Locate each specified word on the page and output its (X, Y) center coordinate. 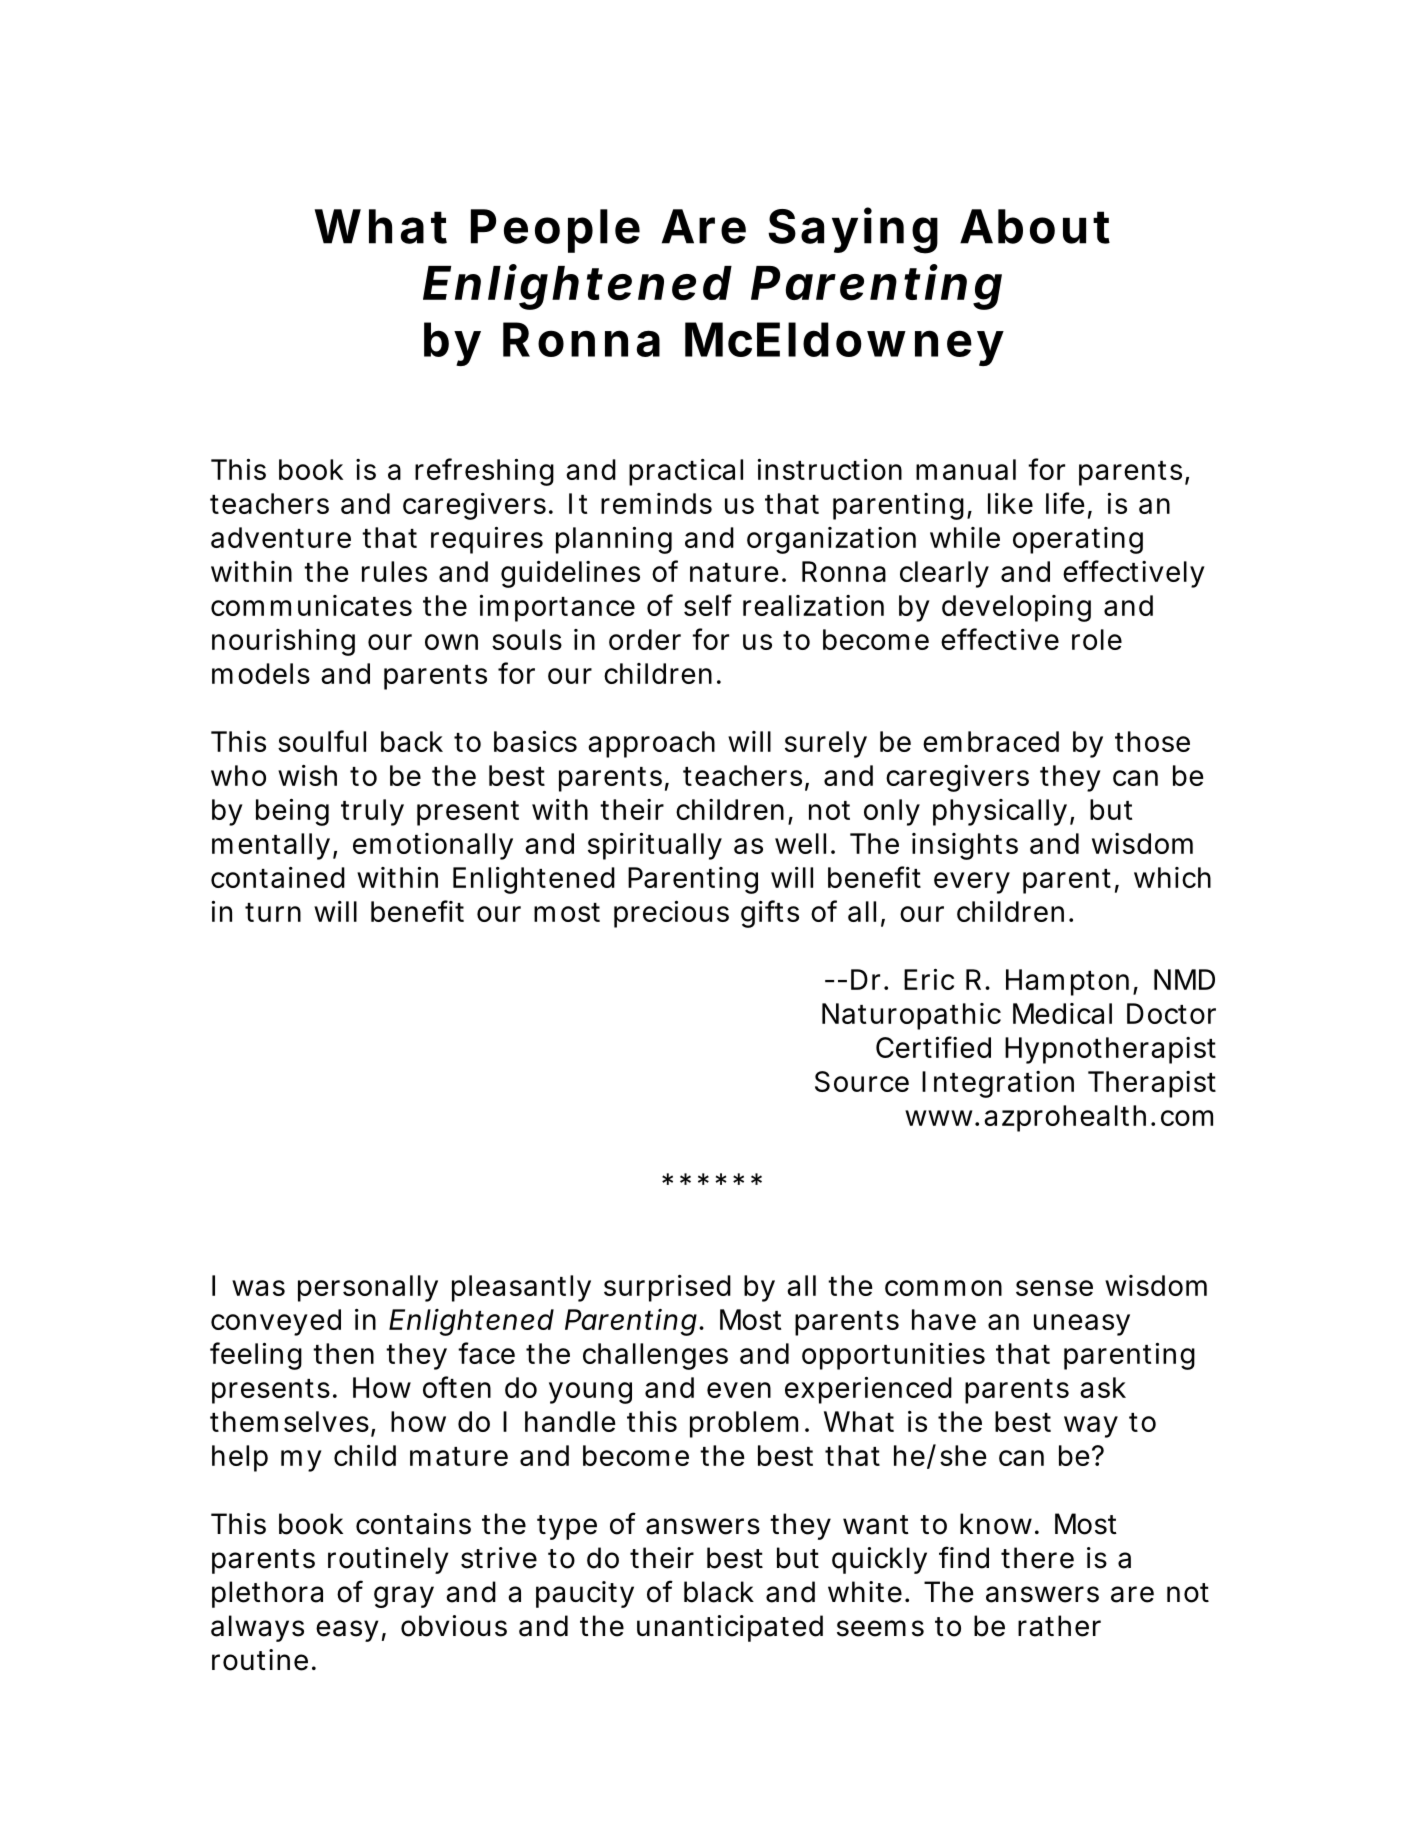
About (1035, 226)
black (719, 1592)
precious (671, 914)
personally (368, 1288)
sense (1054, 1288)
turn (273, 912)
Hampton (1067, 982)
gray (404, 1597)
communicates (311, 605)
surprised (667, 1288)
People (555, 231)
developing (1016, 608)
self (708, 605)
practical (686, 472)
